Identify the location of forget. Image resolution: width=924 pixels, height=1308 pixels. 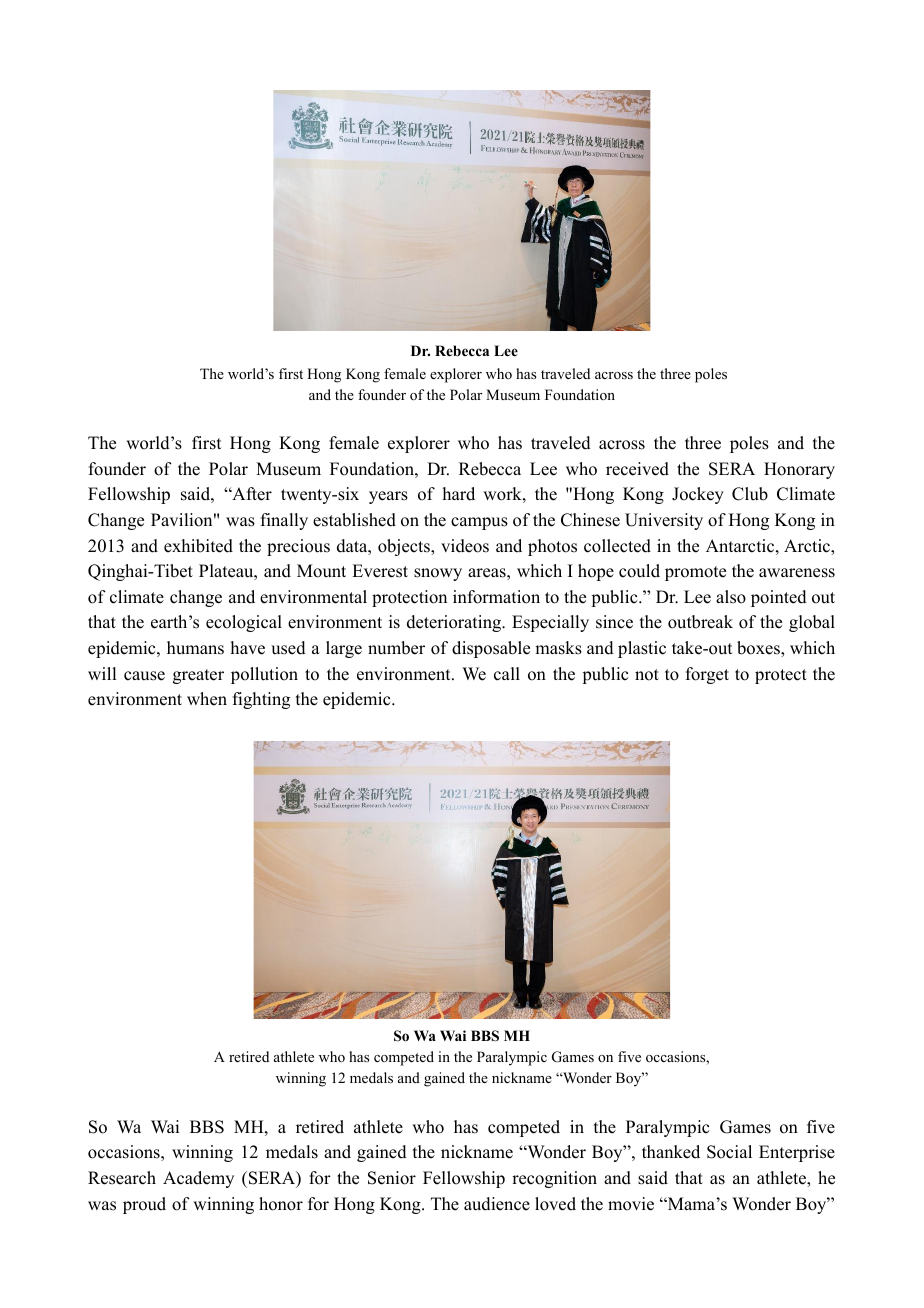
(707, 675).
